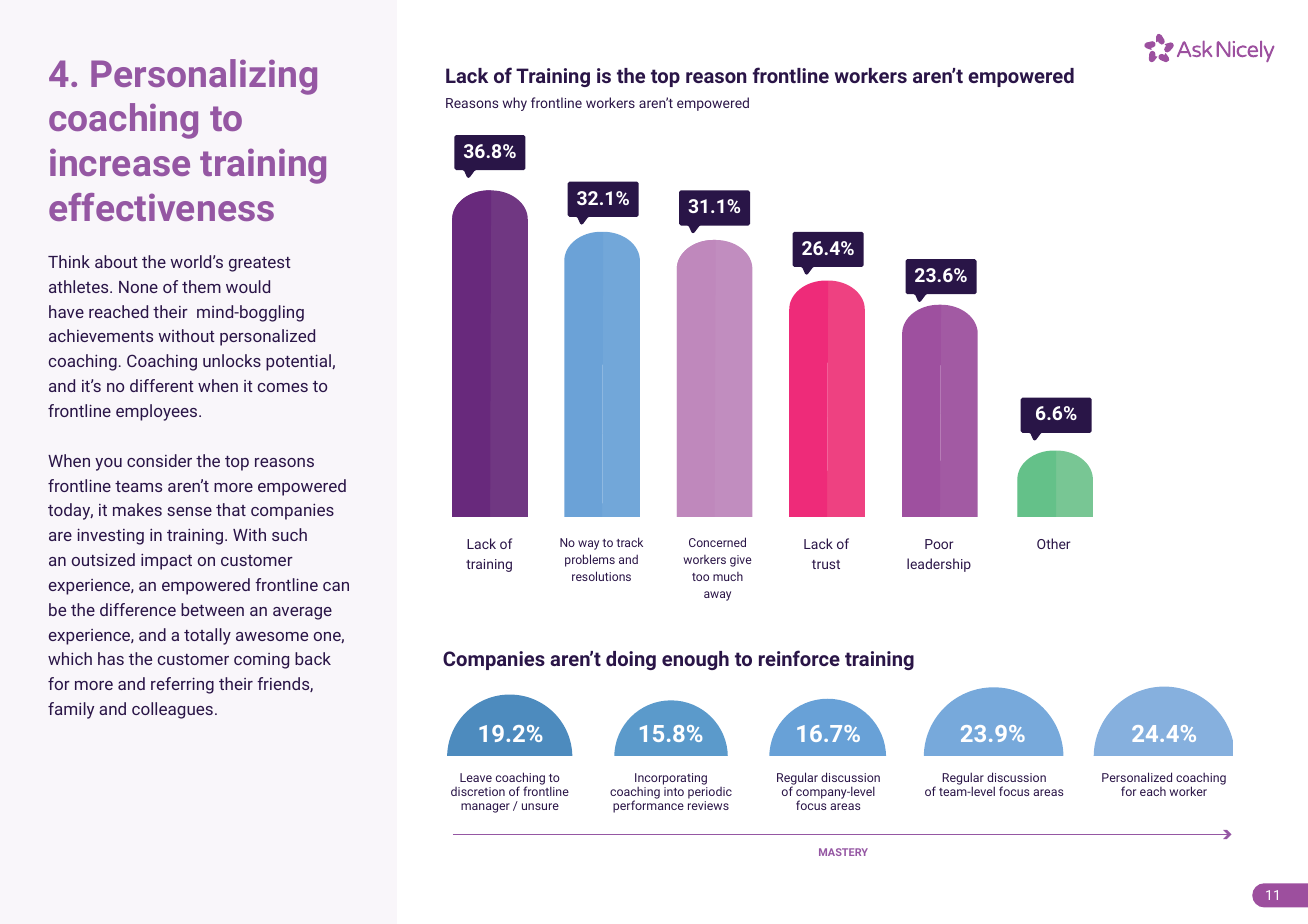  I want to click on greatest, so click(260, 264).
